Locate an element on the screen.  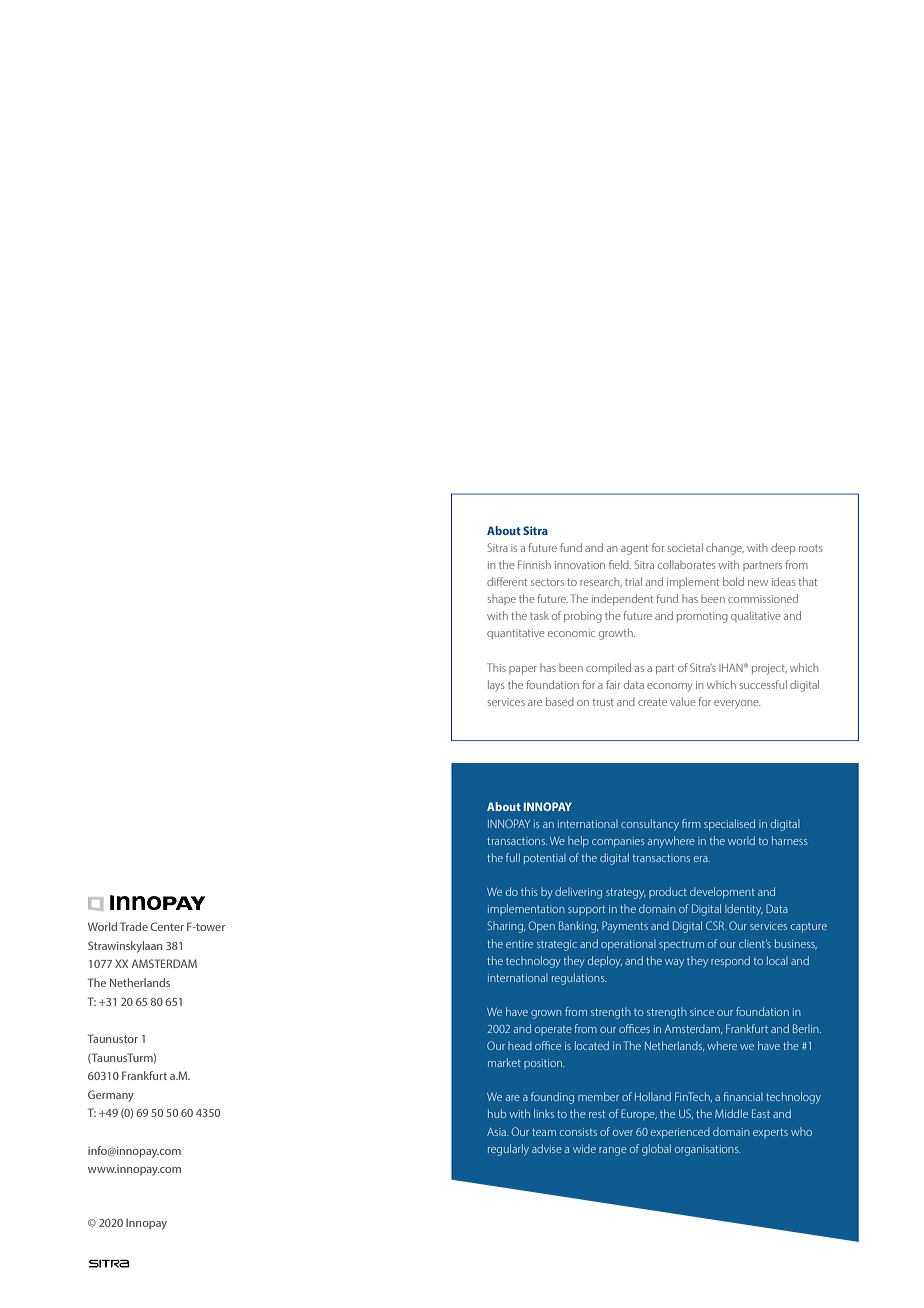
bold is located at coordinates (733, 581).
